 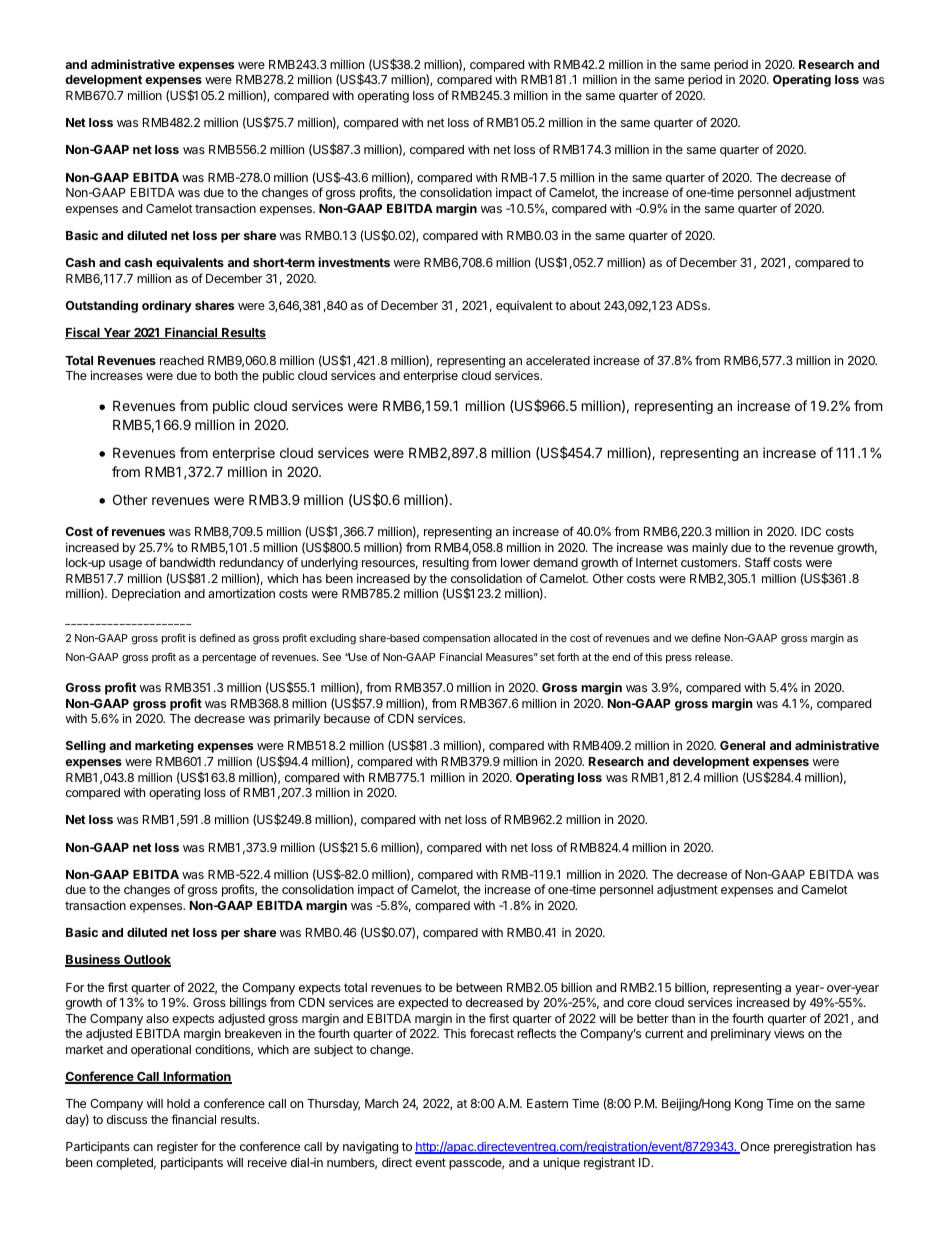 I want to click on resulting, so click(x=446, y=563).
